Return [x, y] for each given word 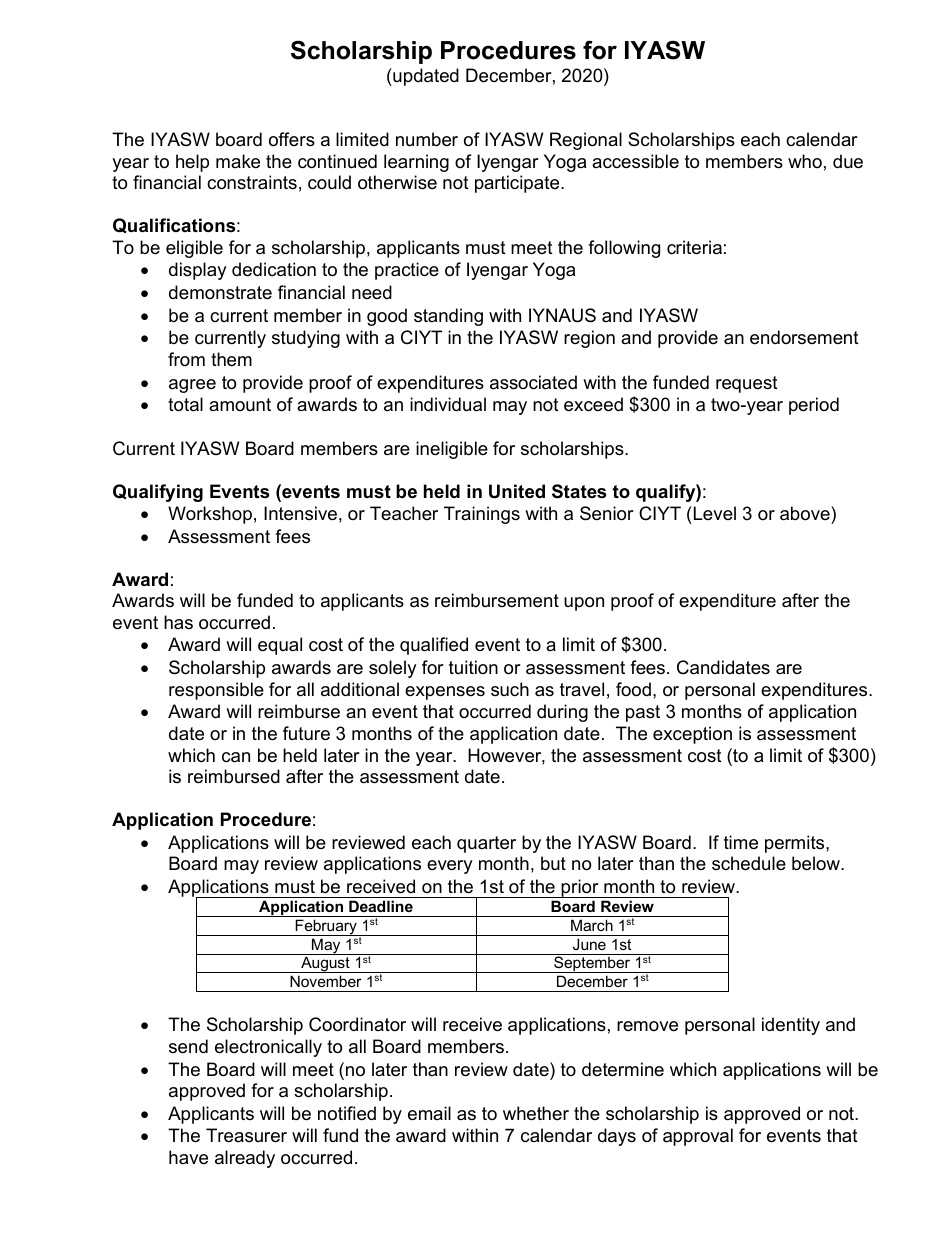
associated [533, 382]
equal [280, 646]
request [747, 384]
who [805, 161]
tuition [473, 667]
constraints [252, 182]
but [553, 863]
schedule [749, 863]
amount [240, 404]
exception [692, 735]
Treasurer [246, 1135]
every [450, 867]
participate [518, 184]
